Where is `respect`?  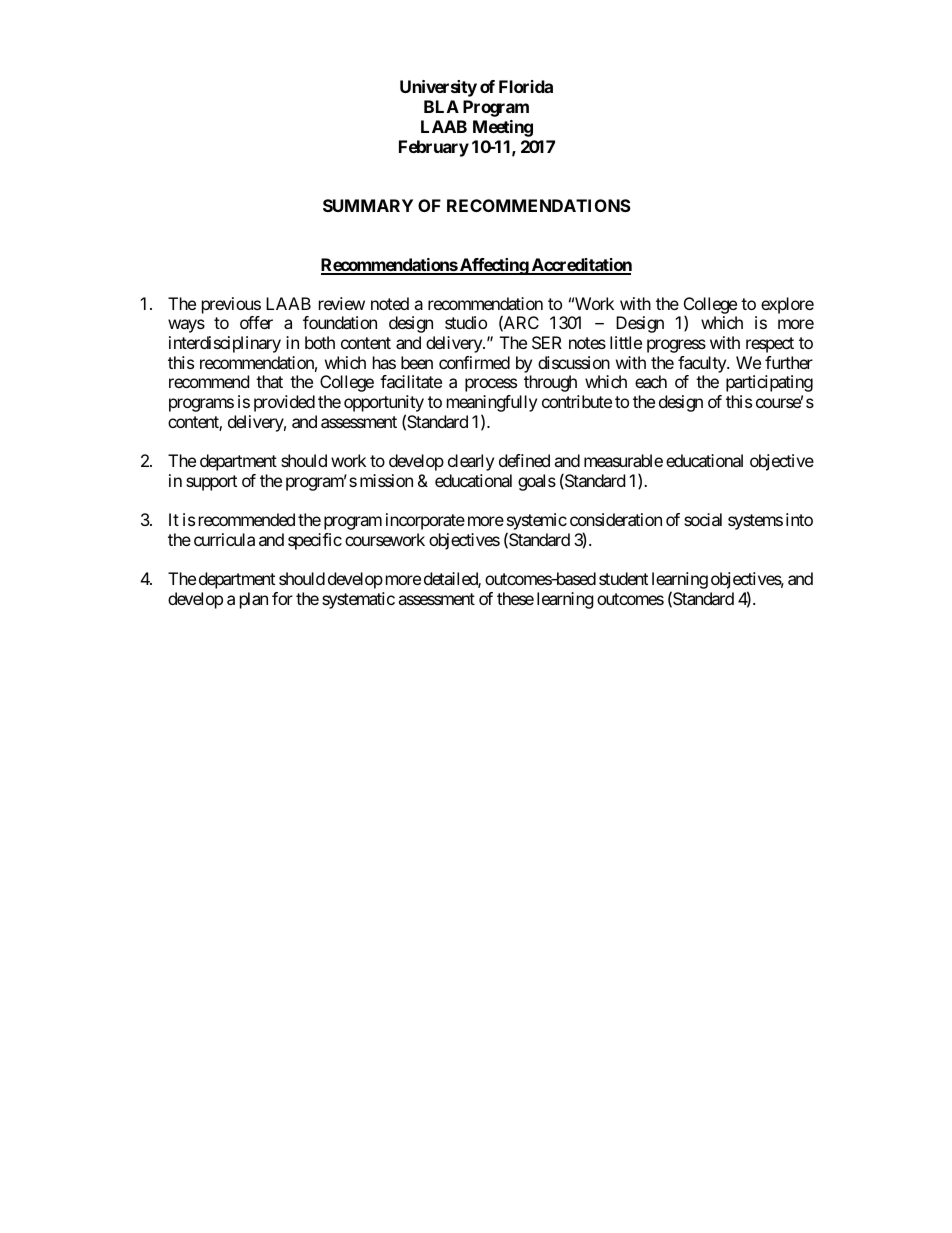
respect is located at coordinates (770, 345).
